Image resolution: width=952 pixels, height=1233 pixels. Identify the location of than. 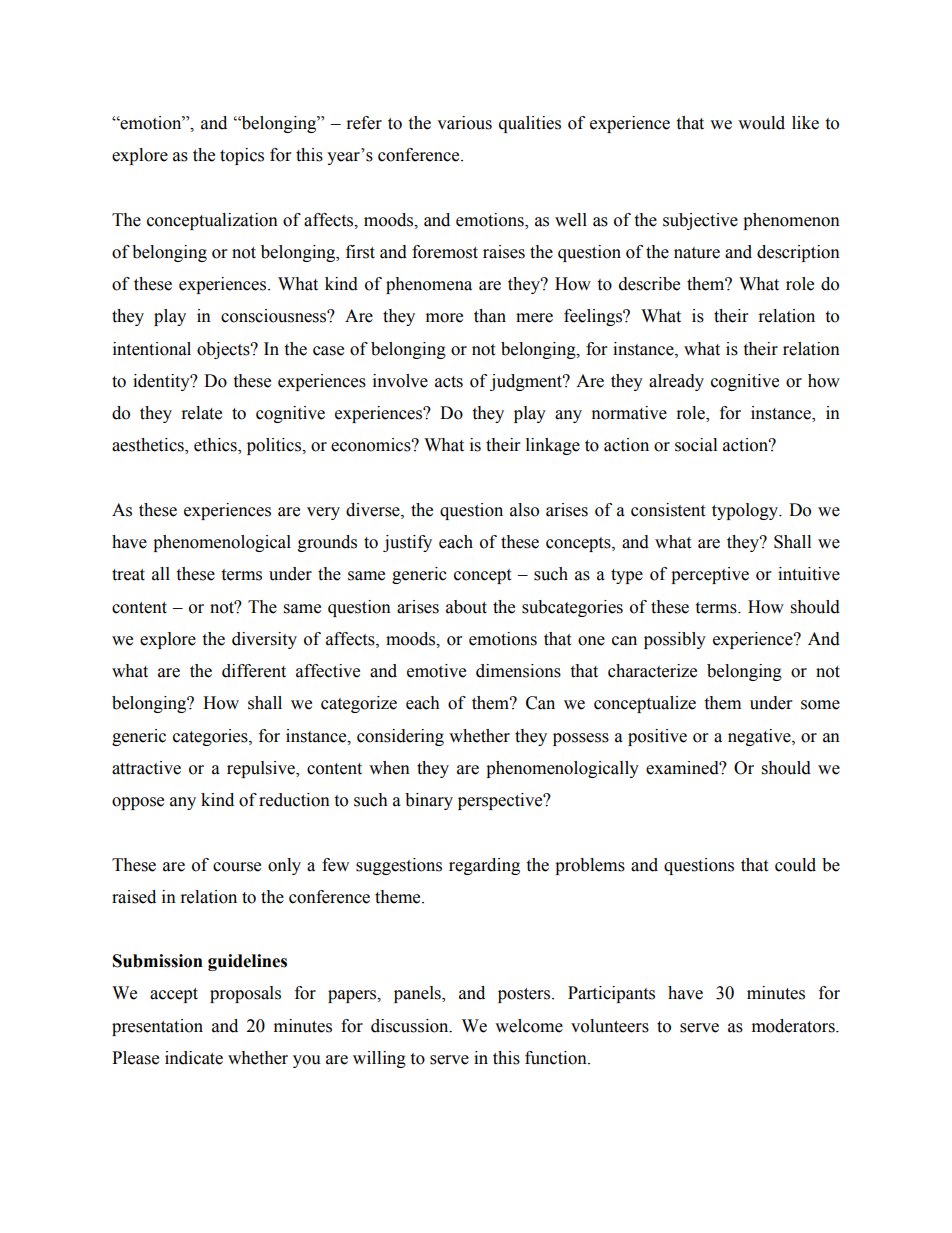
(490, 316).
